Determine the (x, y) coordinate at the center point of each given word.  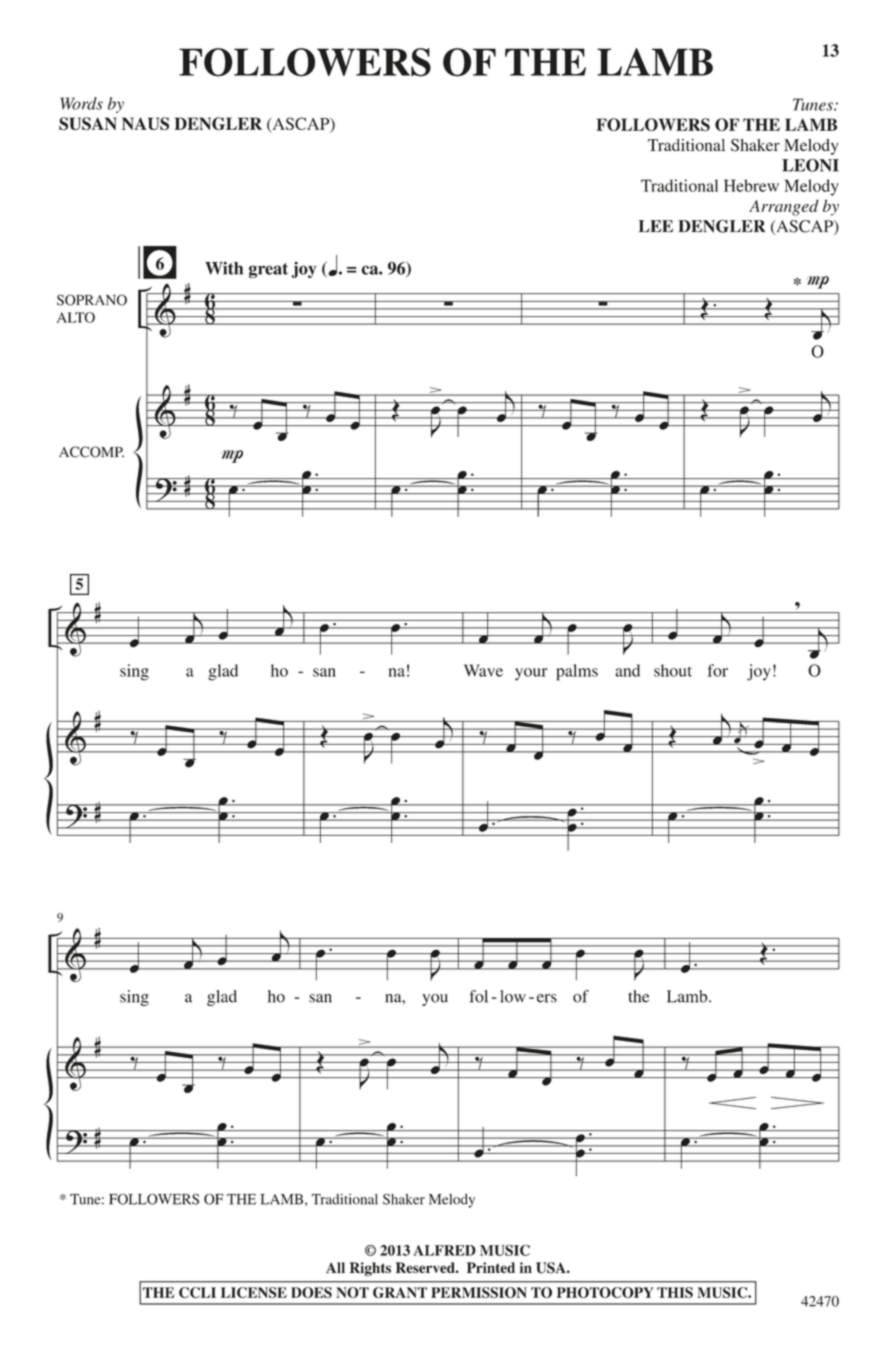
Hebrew (751, 185)
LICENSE (254, 1292)
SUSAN (88, 123)
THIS (675, 1292)
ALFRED (444, 1250)
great (268, 270)
